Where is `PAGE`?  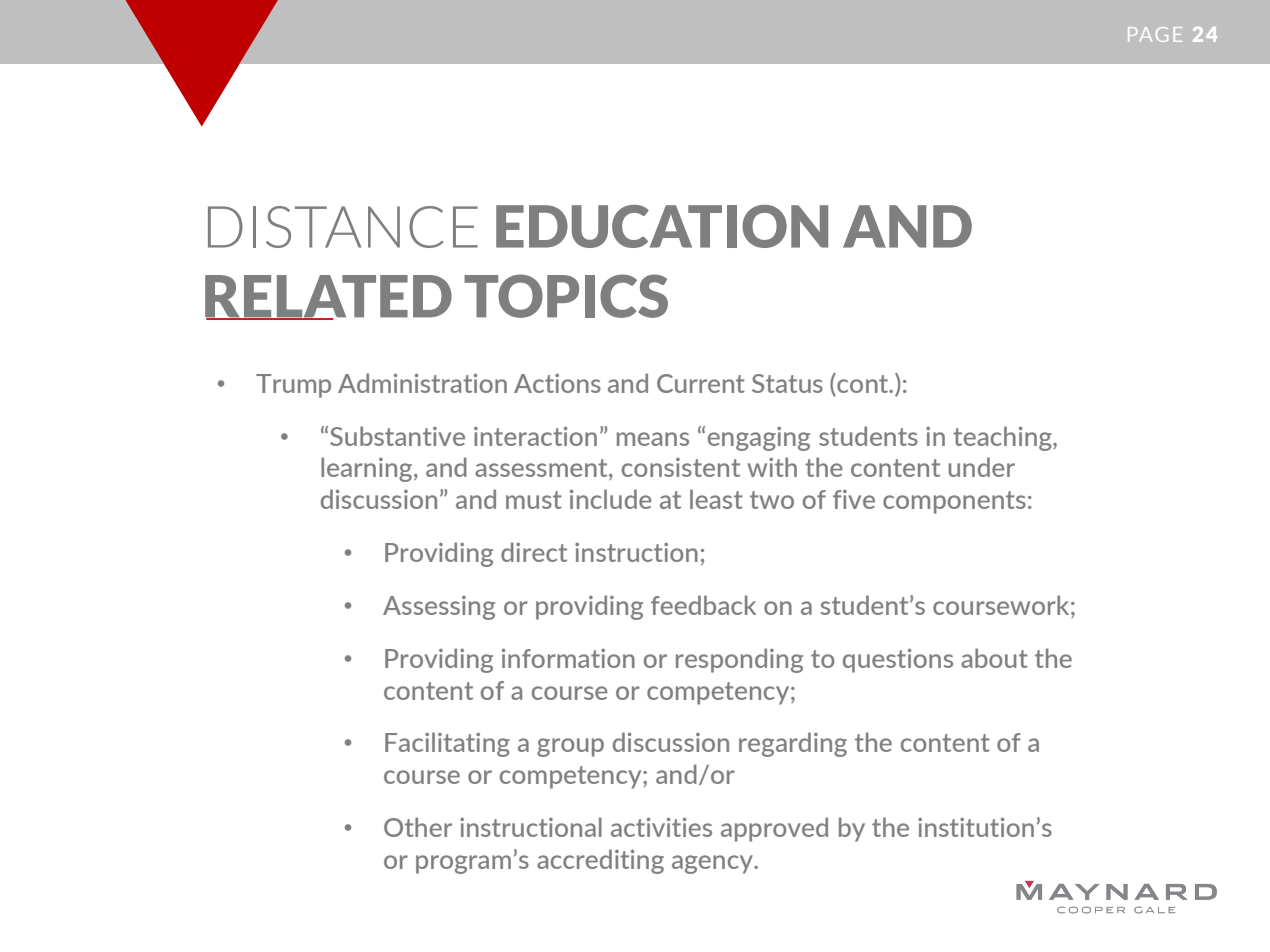
PAGE is located at coordinates (1155, 34).
